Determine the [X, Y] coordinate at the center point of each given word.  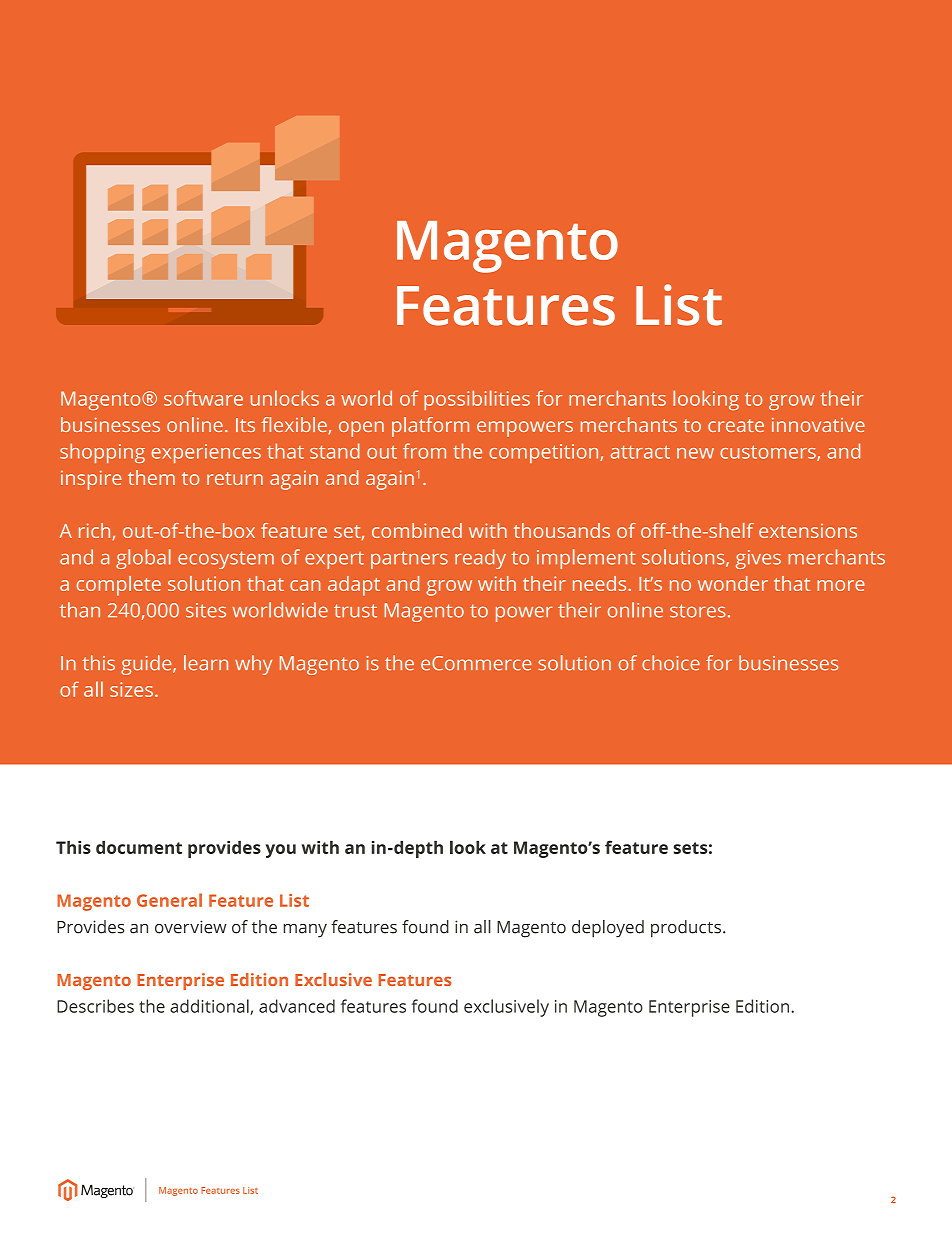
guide [147, 665]
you [280, 851]
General [169, 900]
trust [355, 611]
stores [698, 611]
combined [417, 530]
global [143, 559]
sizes [131, 689]
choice [671, 663]
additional [210, 1007]
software [203, 398]
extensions [808, 530]
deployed [608, 929]
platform [430, 427]
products [686, 929]
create [736, 425]
